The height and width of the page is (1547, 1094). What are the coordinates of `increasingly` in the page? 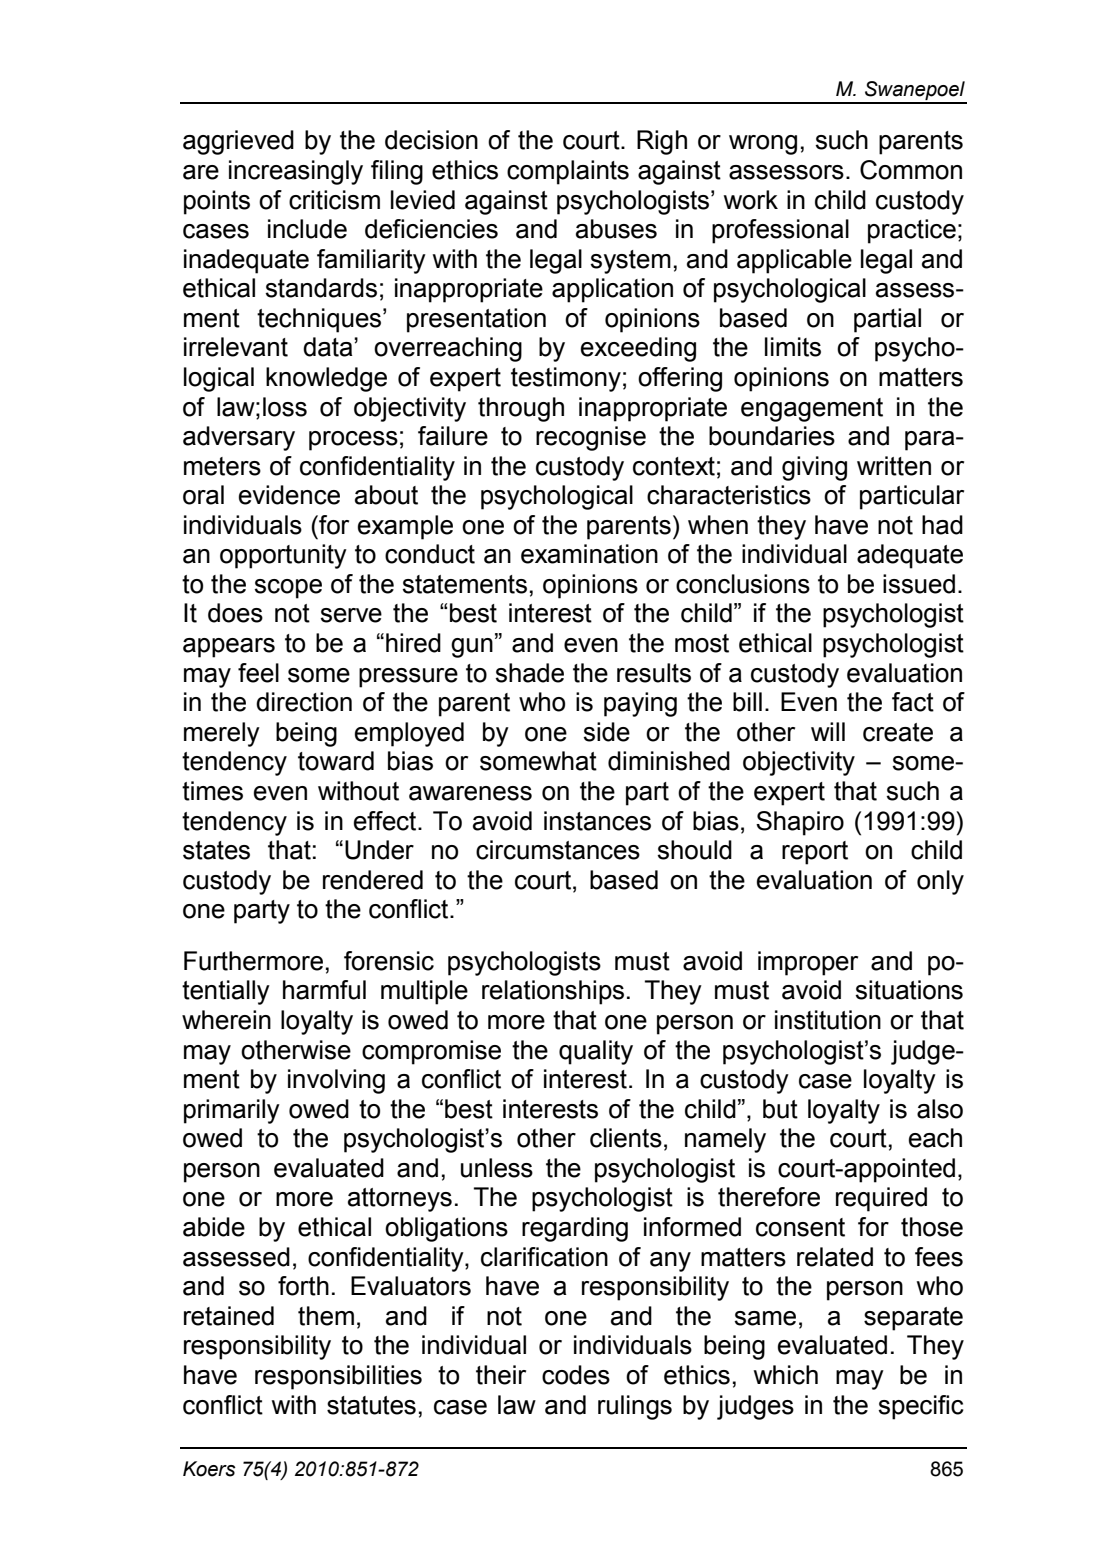 It's located at (296, 172).
